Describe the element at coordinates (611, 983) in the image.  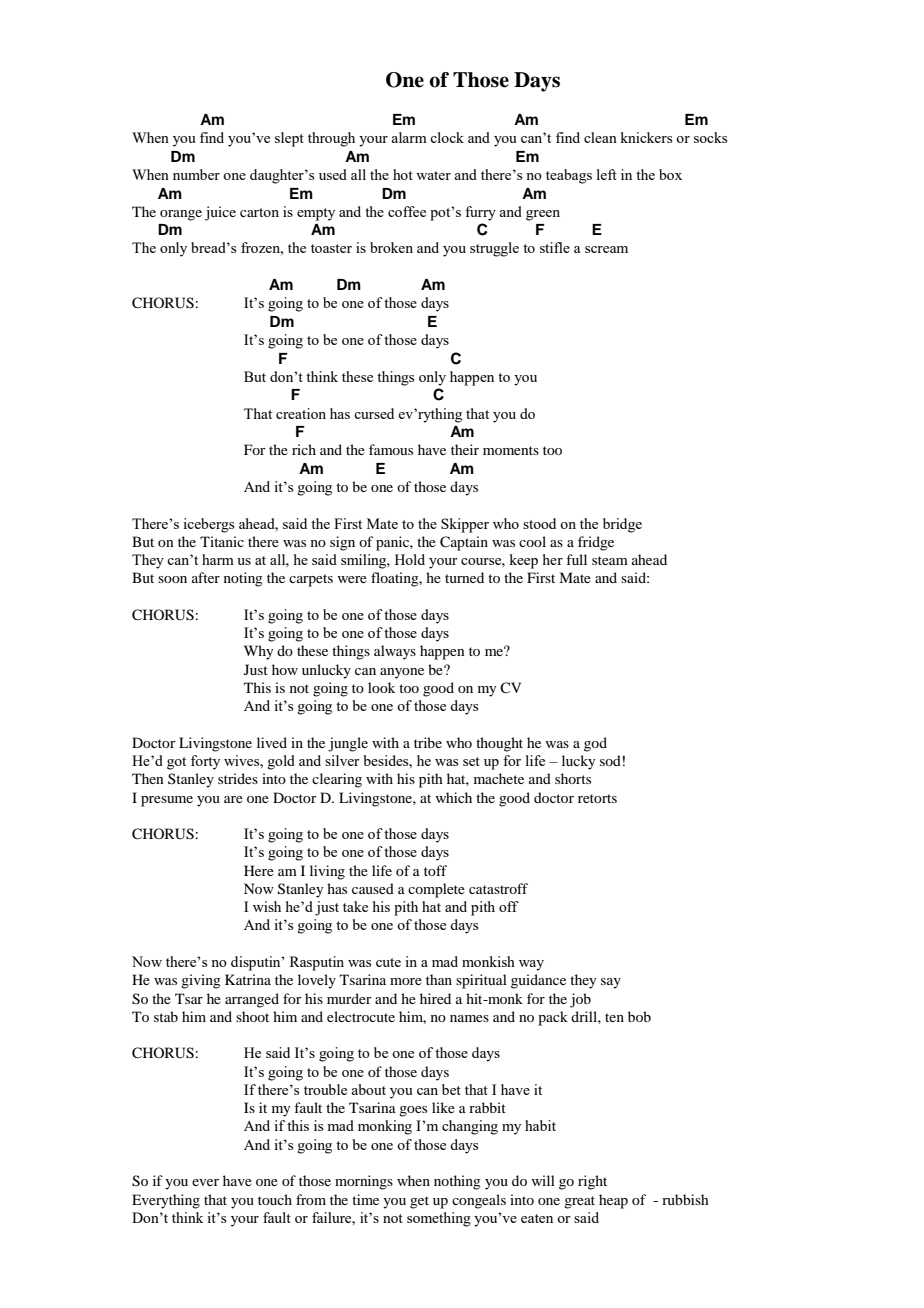
I see `say` at that location.
